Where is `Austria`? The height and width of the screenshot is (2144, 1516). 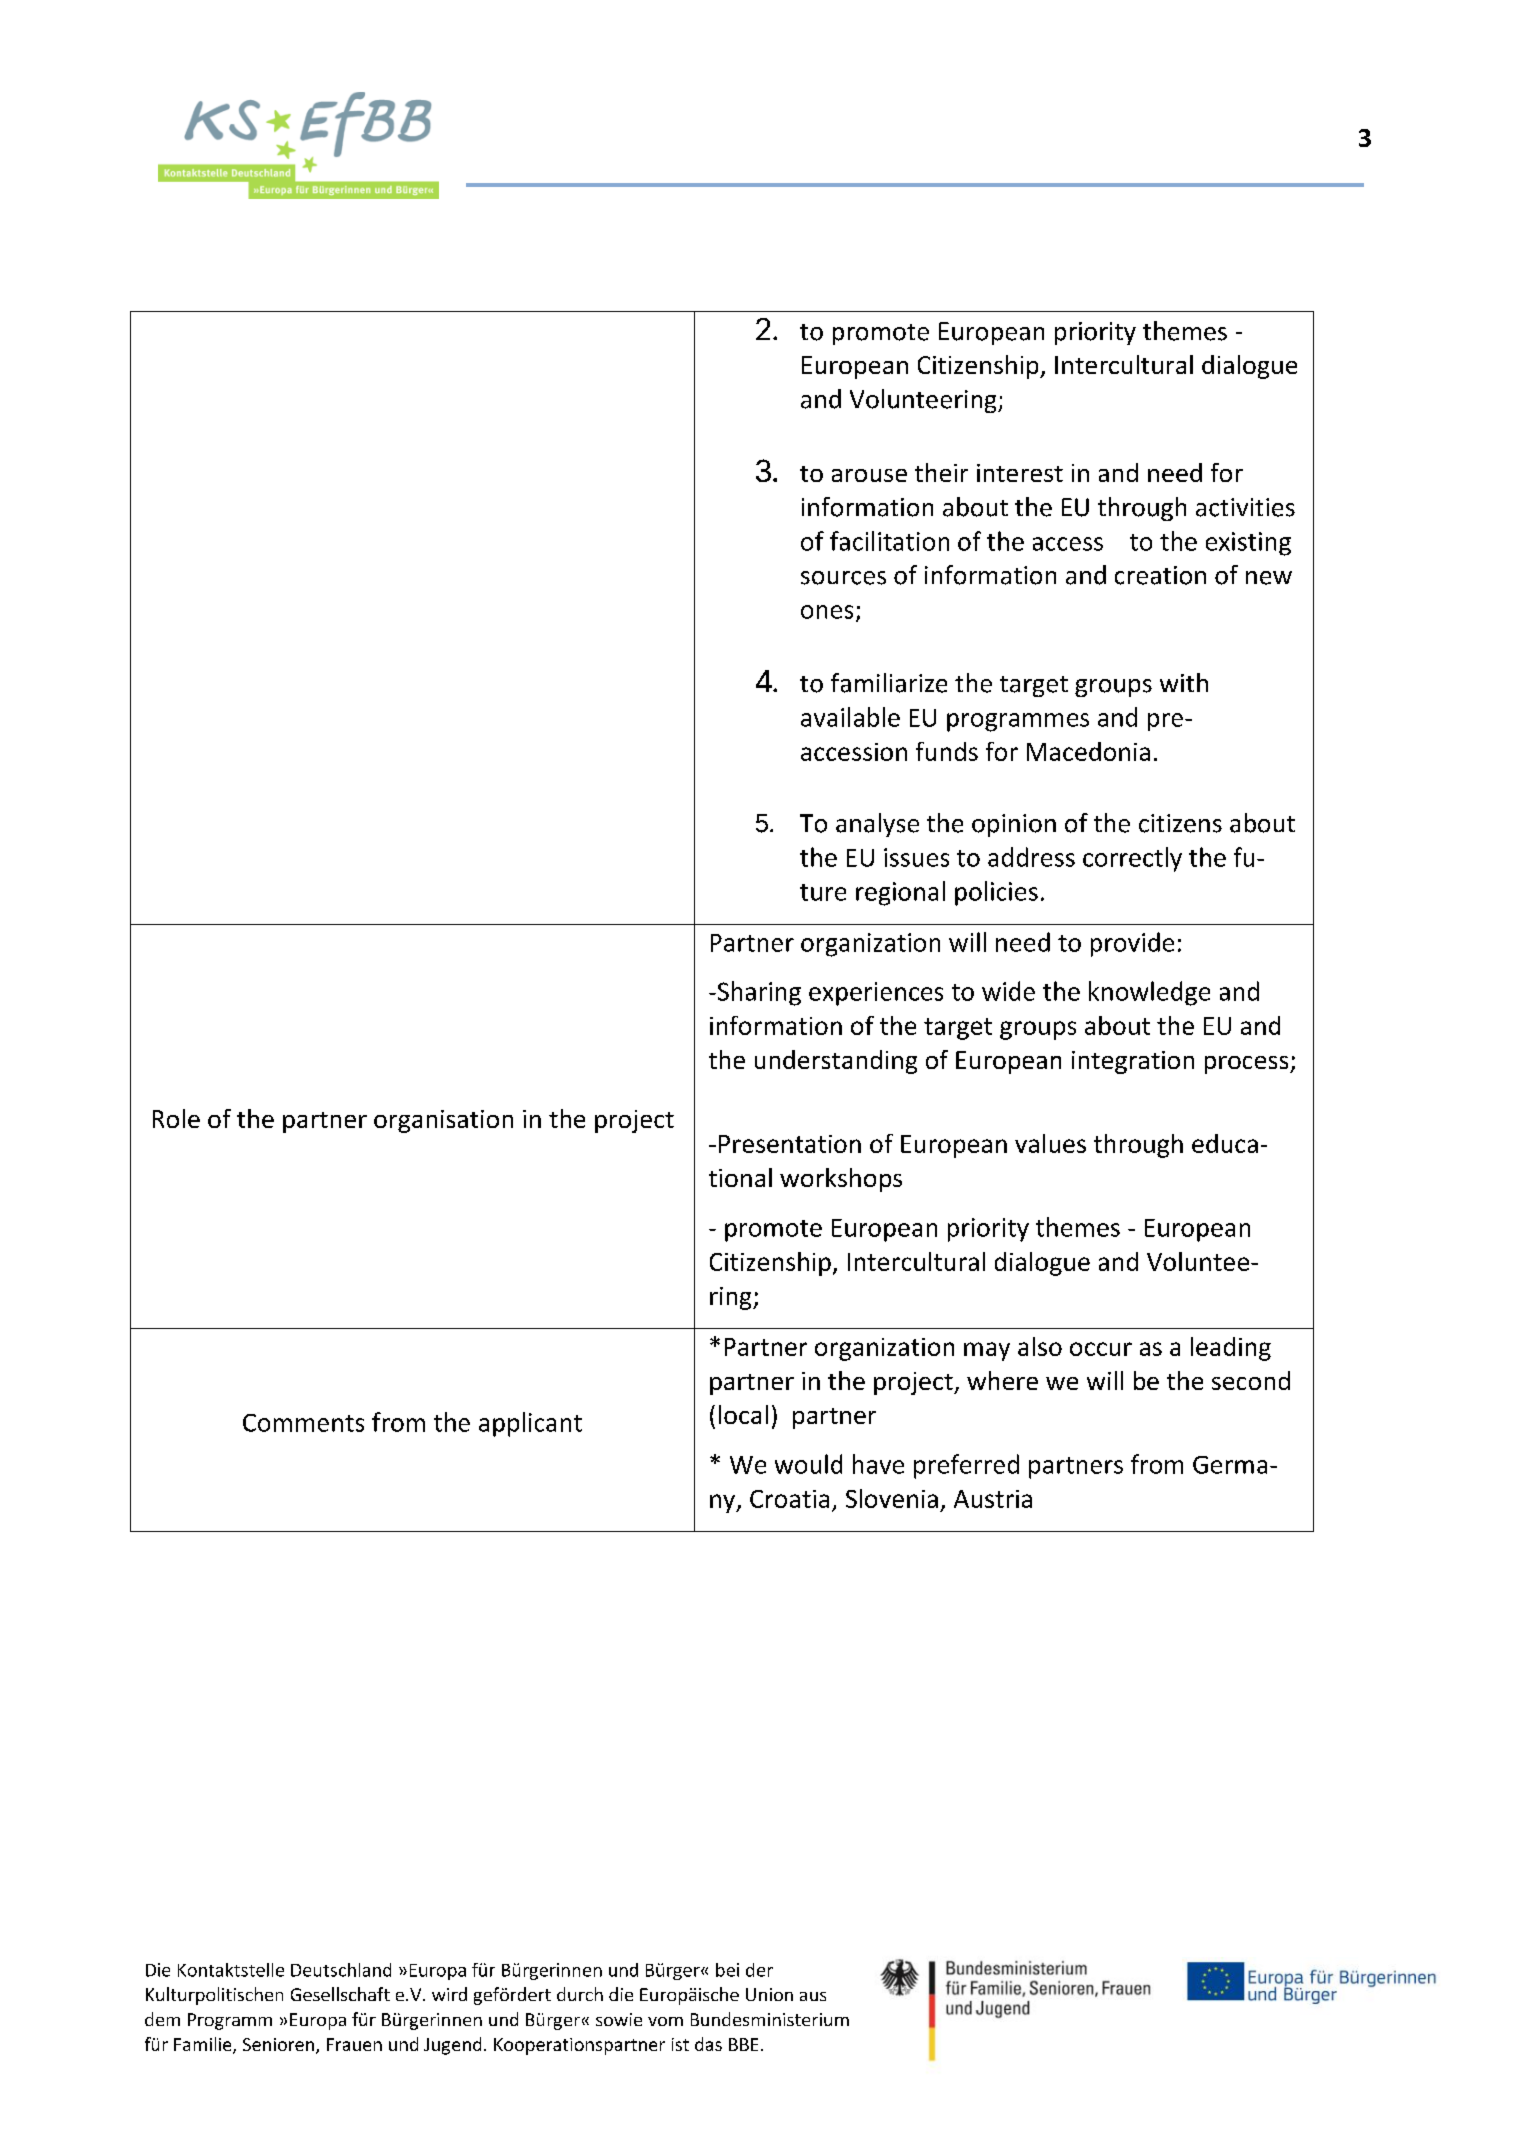
Austria is located at coordinates (993, 1499).
